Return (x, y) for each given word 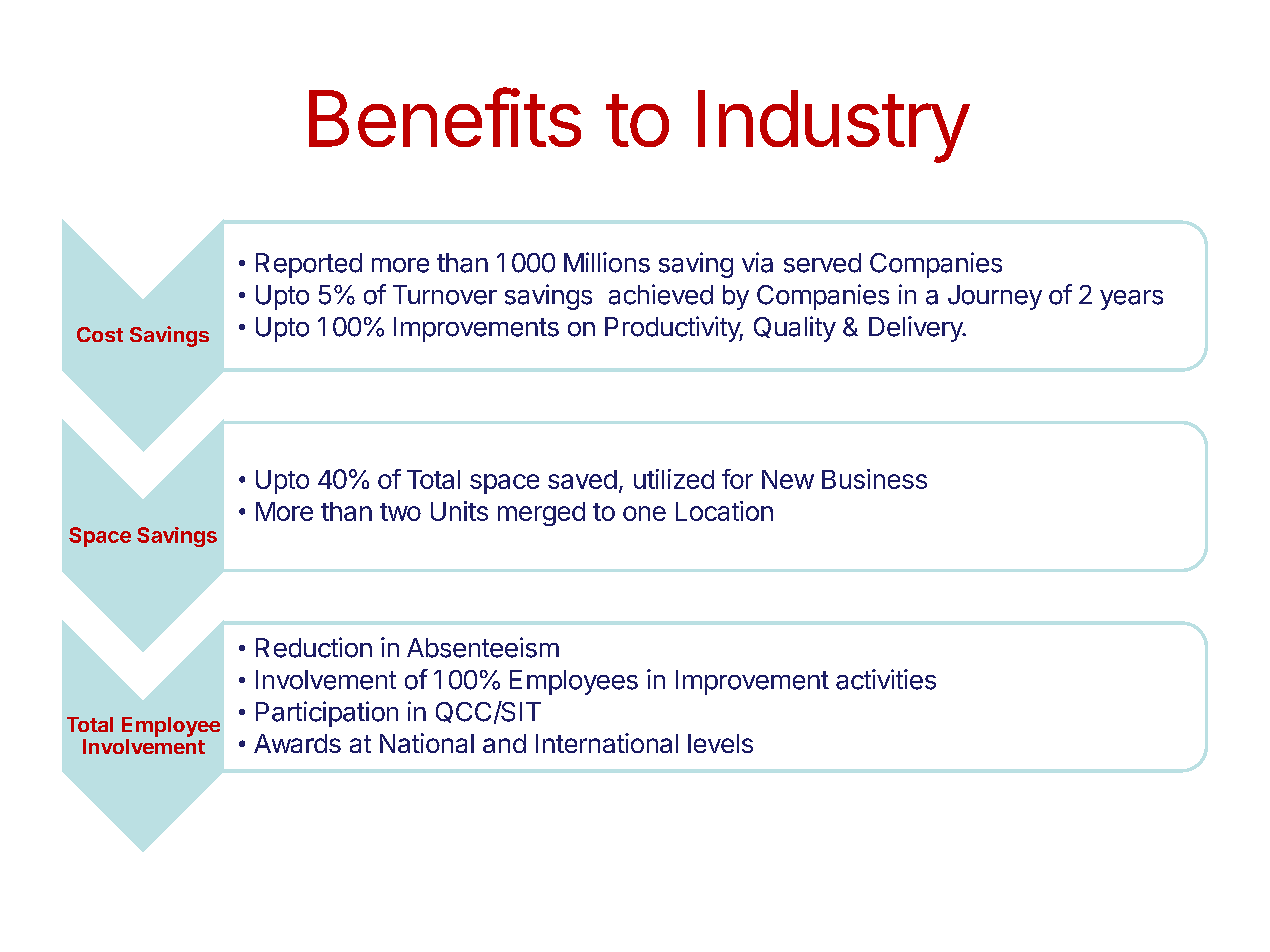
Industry (833, 126)
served (822, 263)
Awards (297, 743)
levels (720, 743)
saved (582, 479)
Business (874, 479)
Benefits (445, 117)
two (400, 512)
